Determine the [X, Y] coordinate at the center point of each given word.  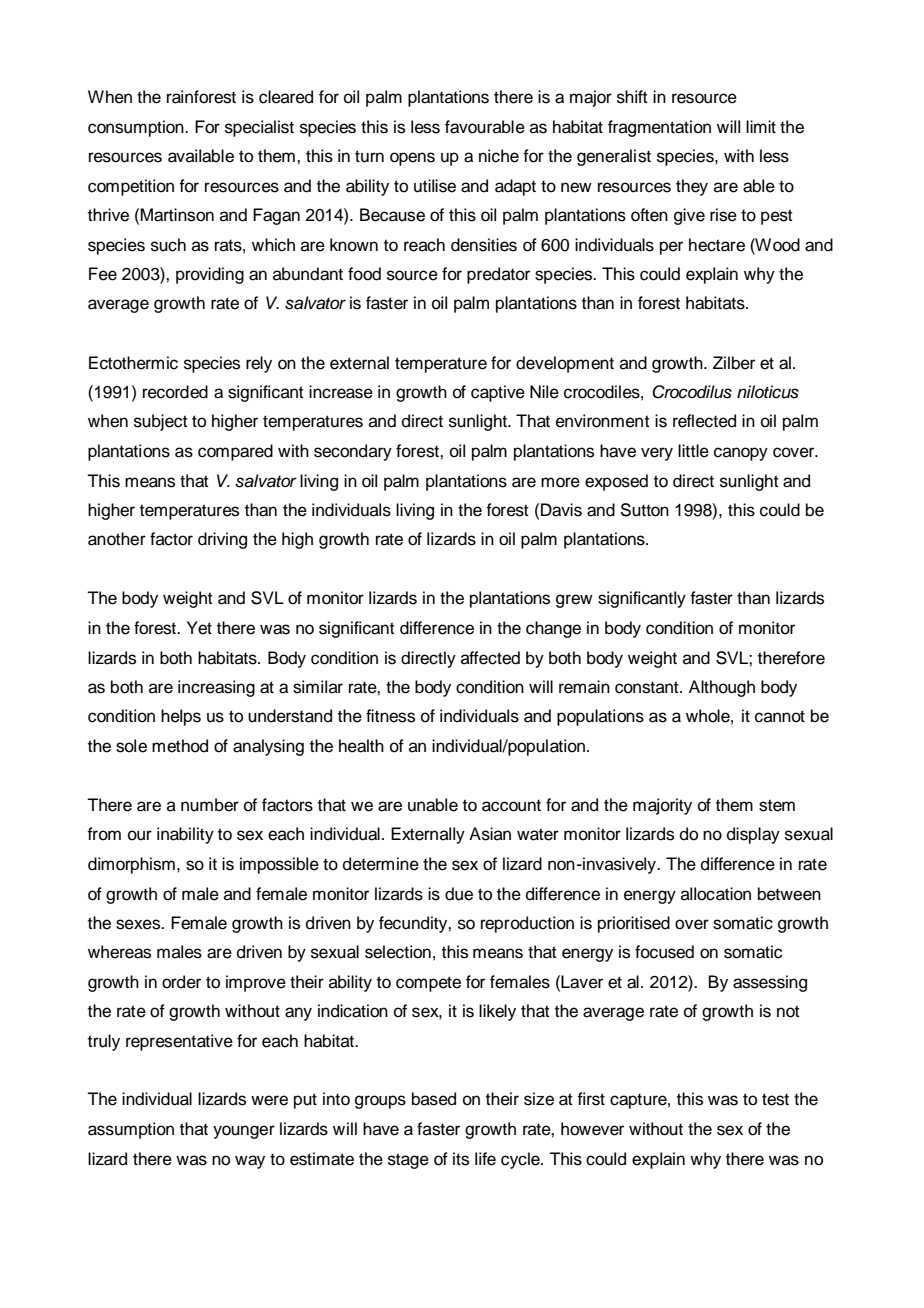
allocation [716, 894]
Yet [199, 628]
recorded [175, 392]
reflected [704, 421]
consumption [137, 128]
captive [498, 393]
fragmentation [659, 128]
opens [412, 159]
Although [722, 688]
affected [490, 658]
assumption [131, 1130]
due [459, 894]
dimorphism [131, 865]
